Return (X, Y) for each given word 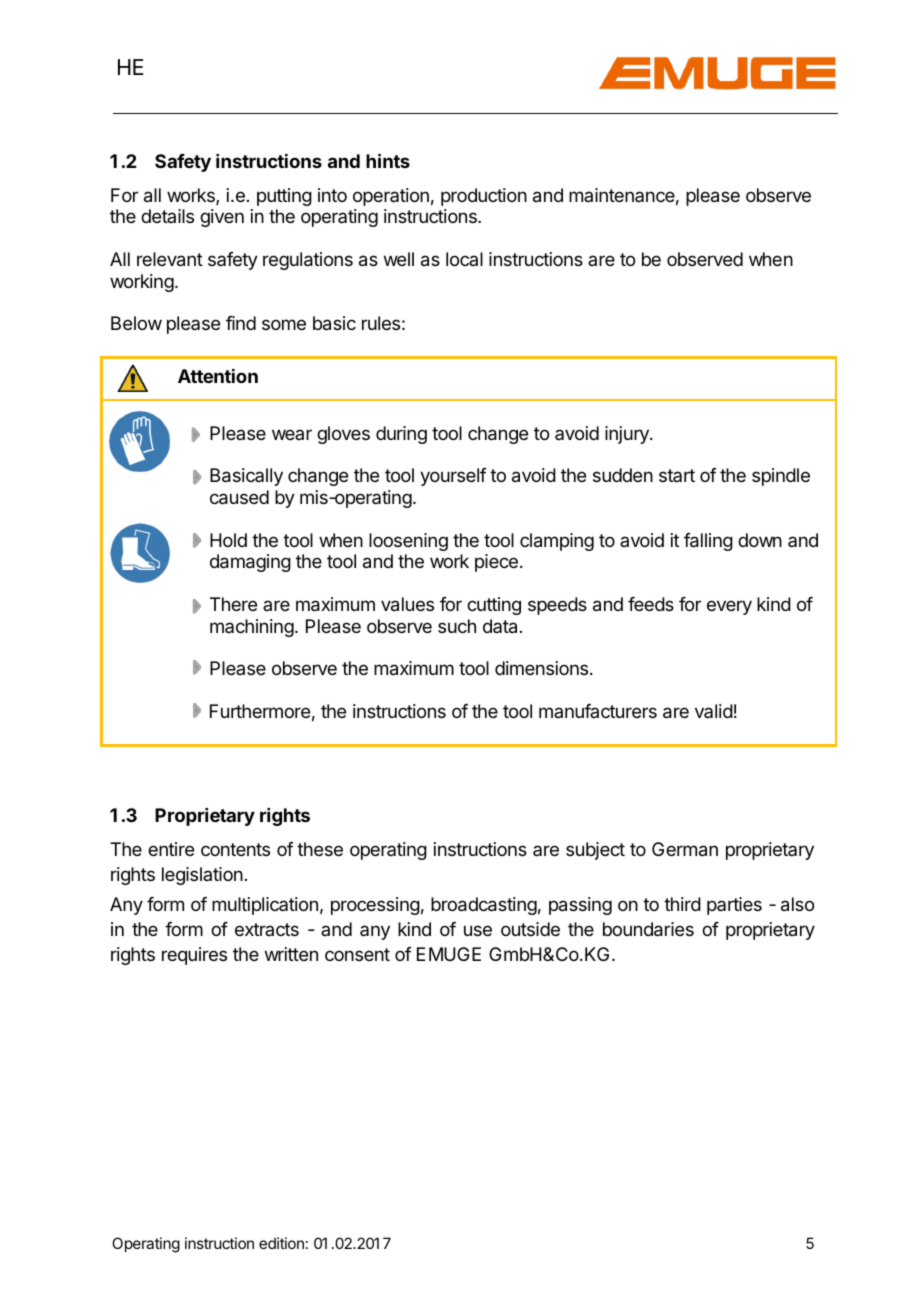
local (464, 259)
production (484, 197)
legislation (202, 876)
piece (496, 563)
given (222, 218)
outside (530, 929)
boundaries (648, 929)
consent (357, 954)
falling (708, 542)
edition (281, 1243)
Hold (228, 540)
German (685, 849)
